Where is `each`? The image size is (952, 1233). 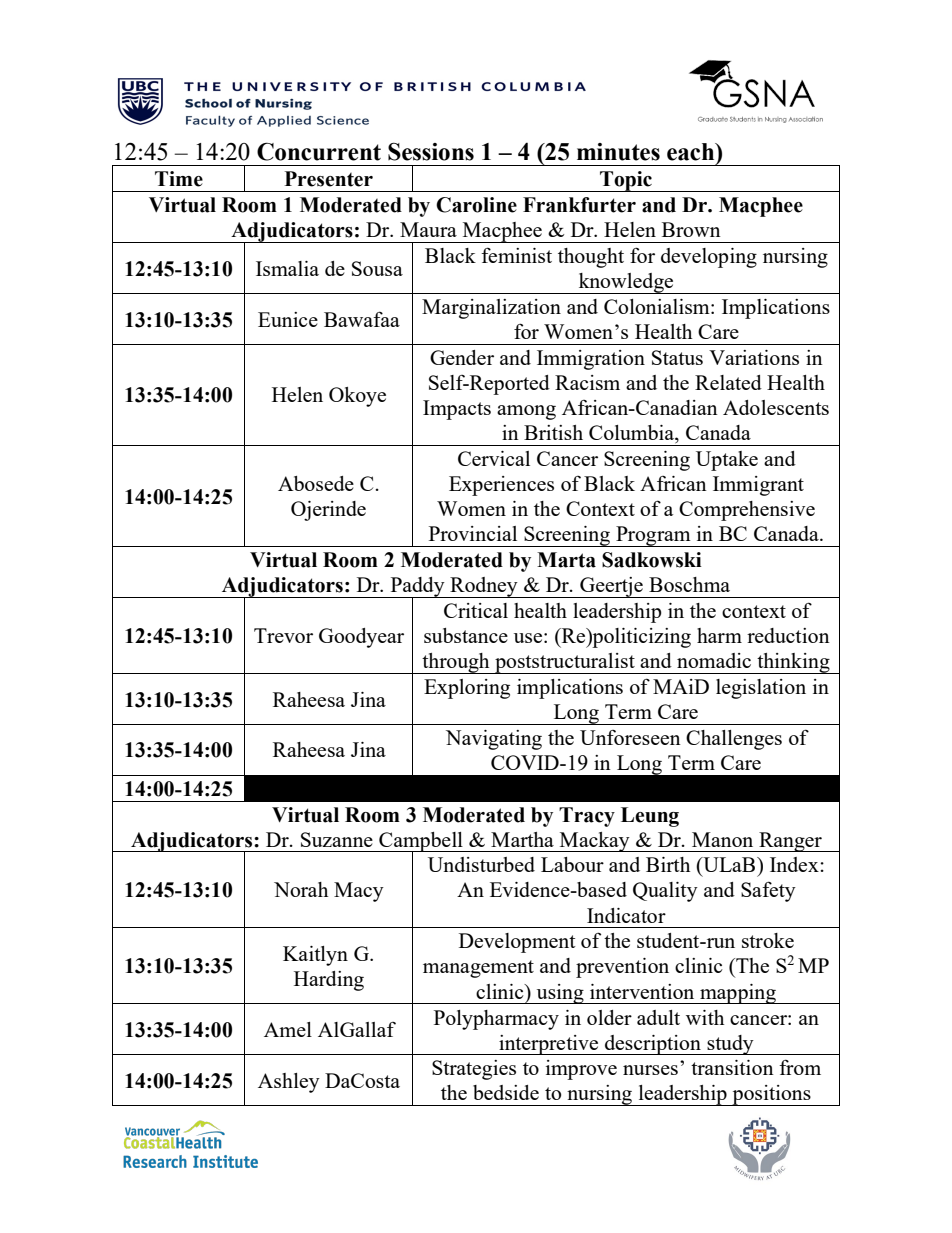 each is located at coordinates (692, 152).
